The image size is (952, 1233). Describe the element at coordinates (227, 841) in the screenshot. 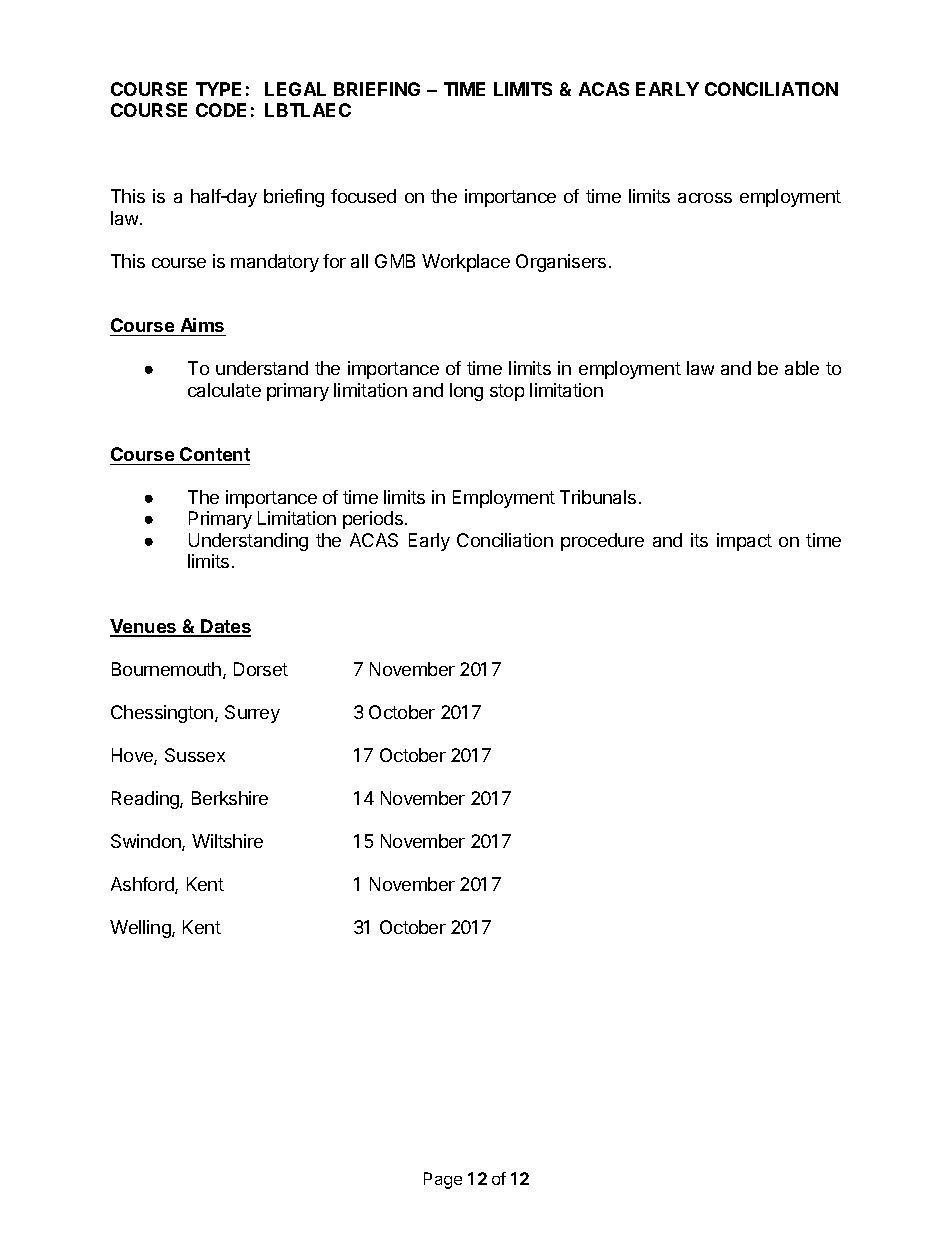

I see `Wiltshire` at that location.
